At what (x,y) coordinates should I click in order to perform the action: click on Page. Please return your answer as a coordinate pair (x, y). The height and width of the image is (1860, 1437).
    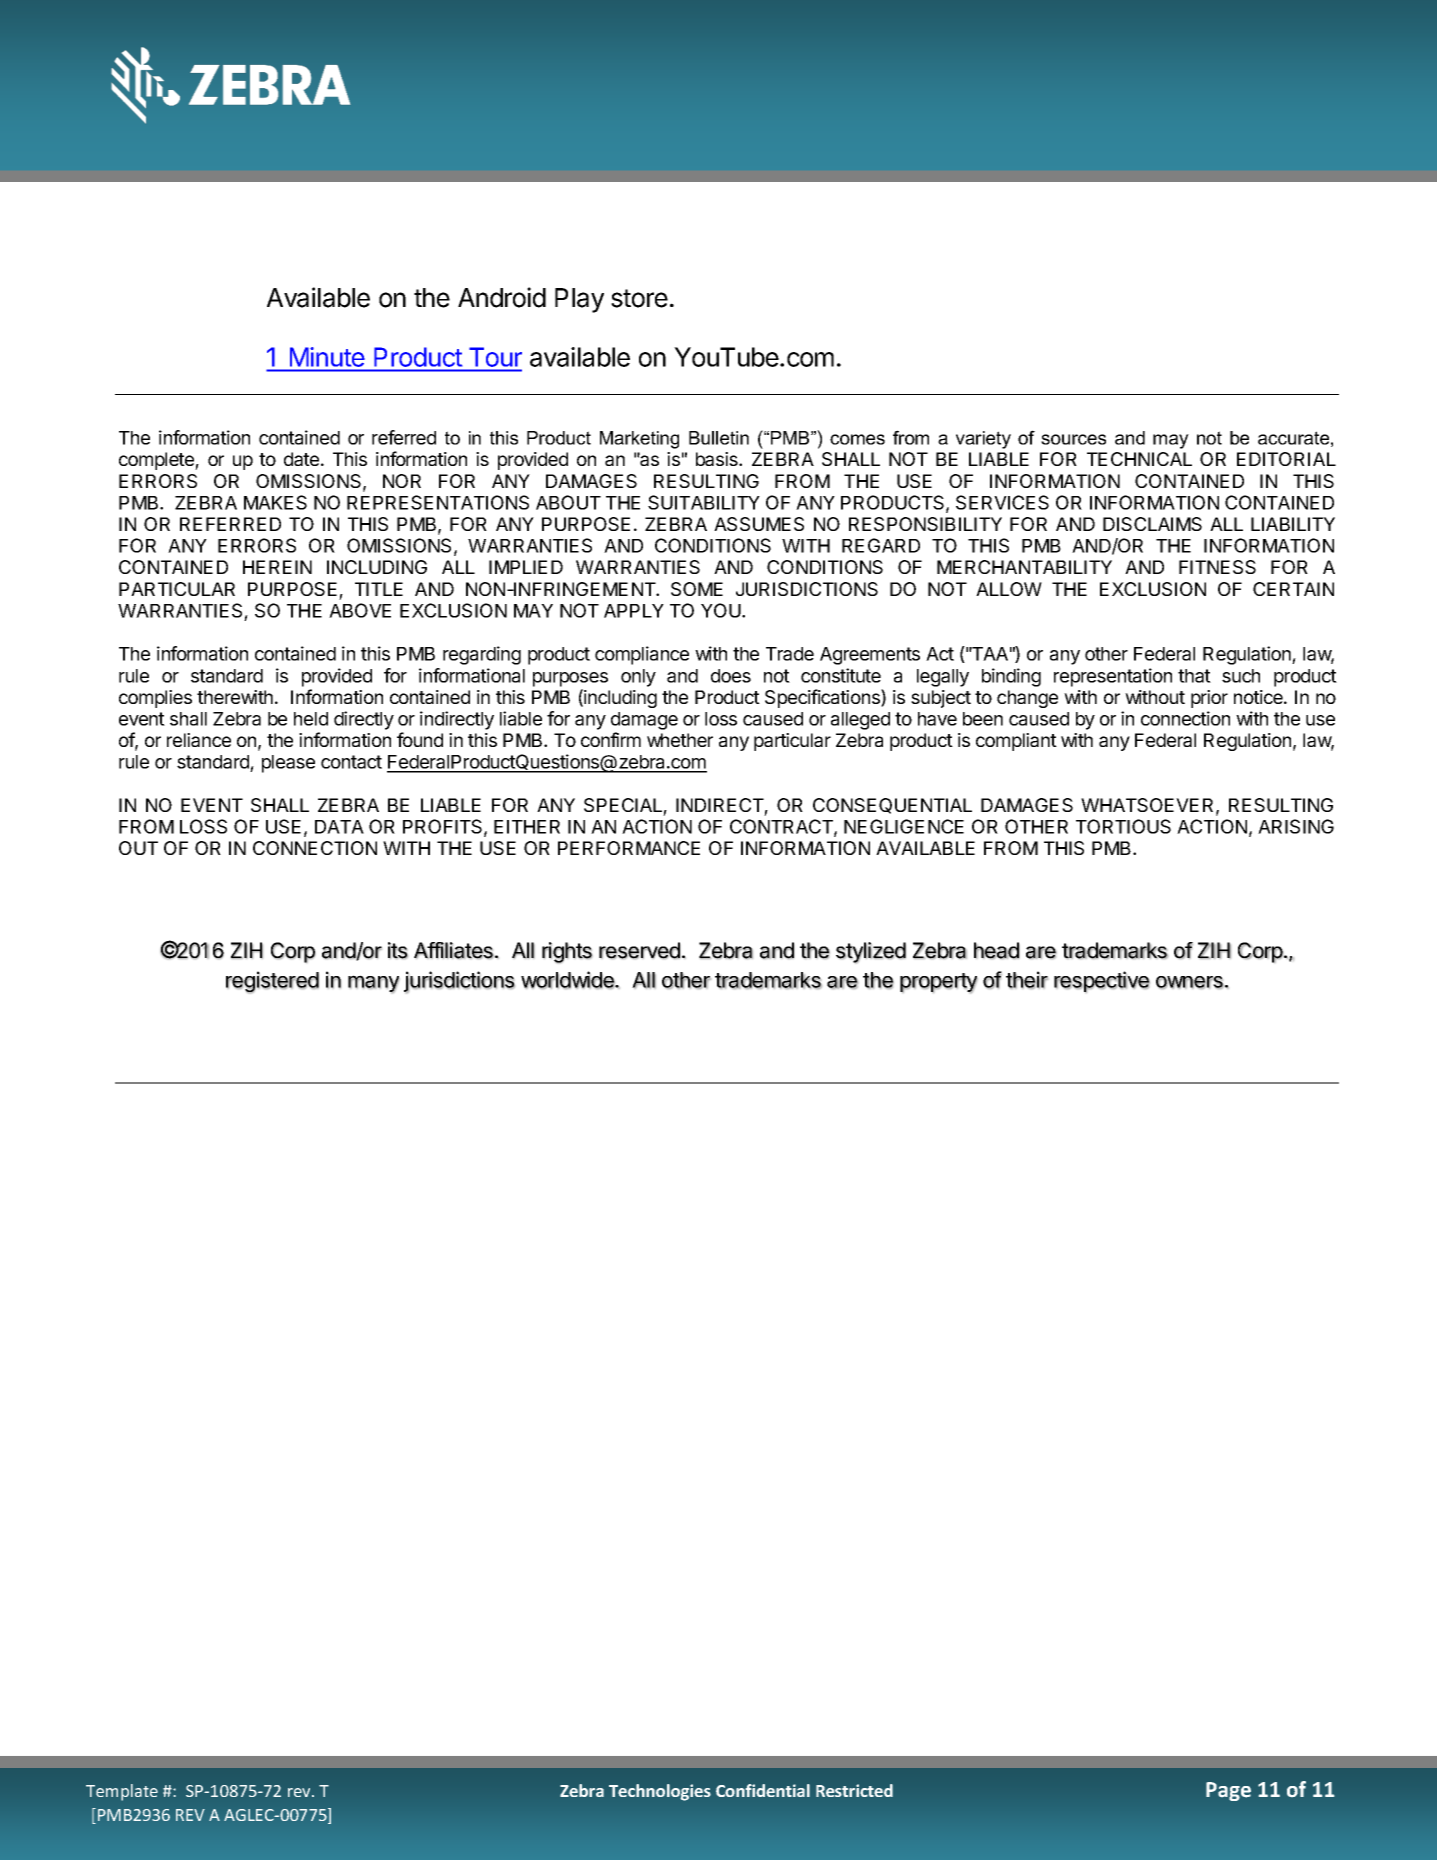
    Looking at the image, I should click on (1228, 1791).
